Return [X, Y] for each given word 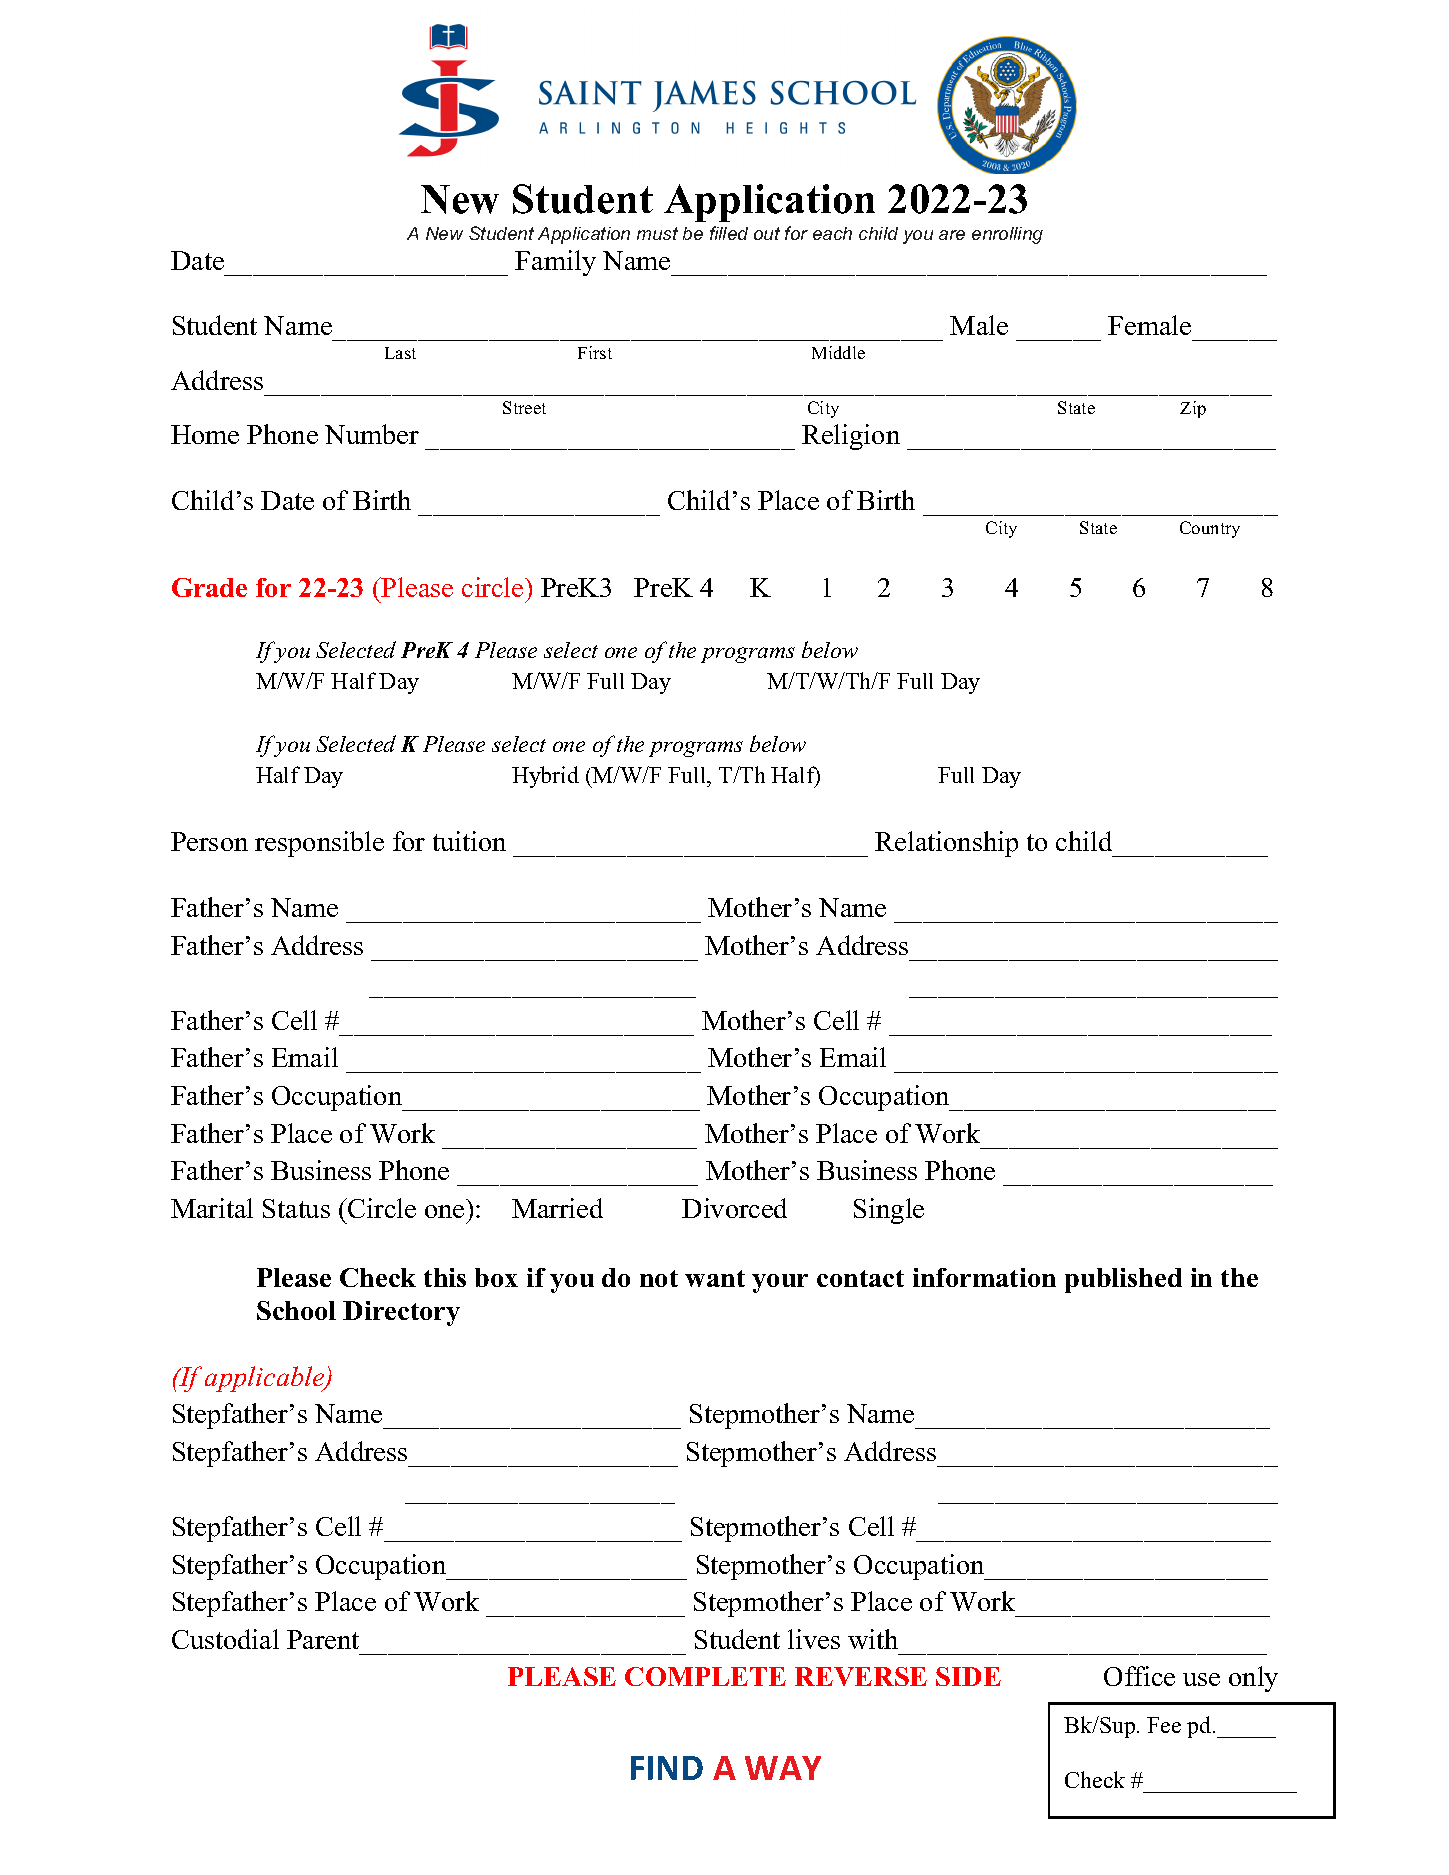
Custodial [225, 1639]
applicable [266, 1379]
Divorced [734, 1208]
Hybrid [545, 777]
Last [400, 353]
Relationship [946, 844]
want [715, 1278]
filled [729, 233]
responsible [319, 844]
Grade [209, 587]
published [1123, 1280]
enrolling [1007, 235]
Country [1210, 529]
